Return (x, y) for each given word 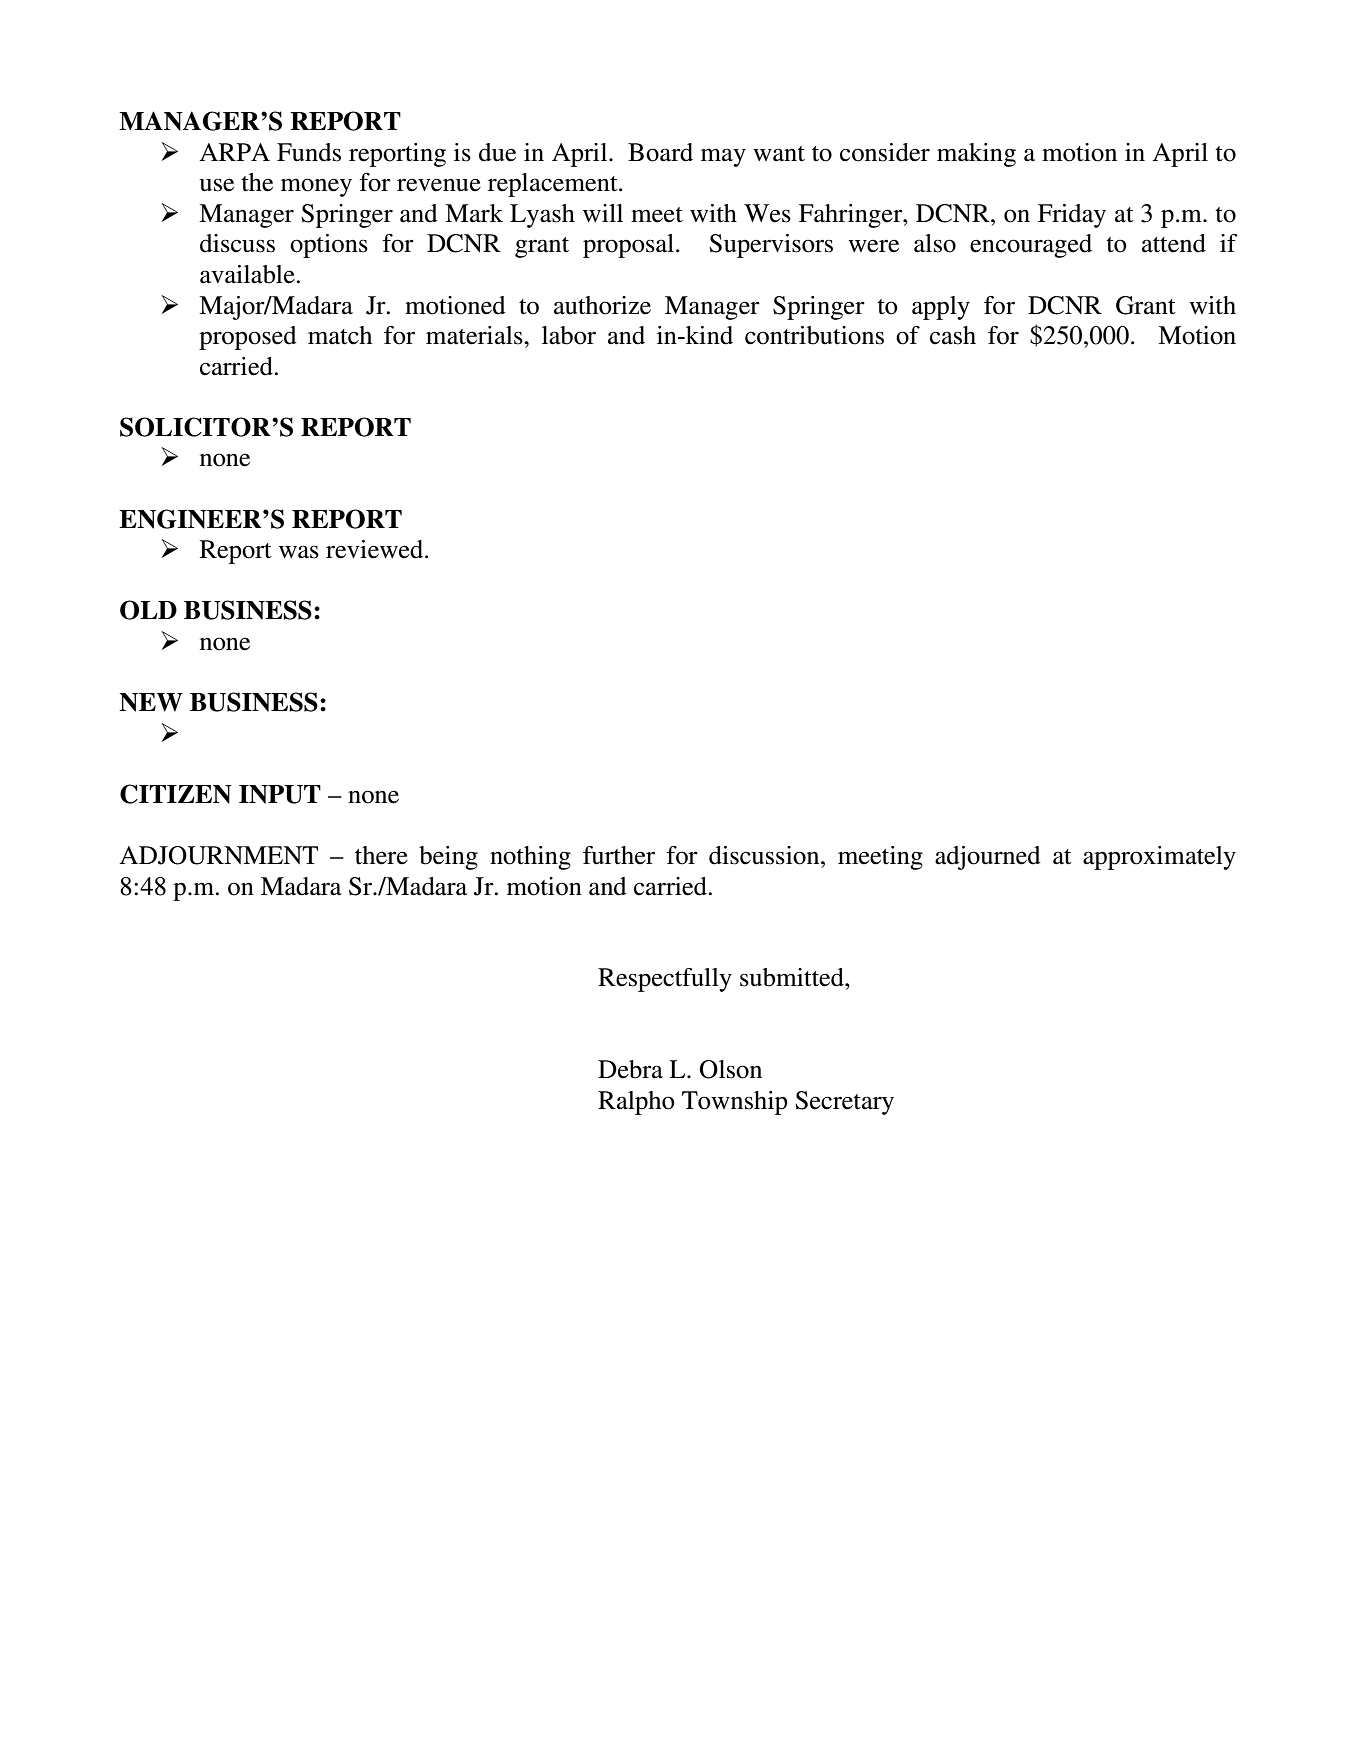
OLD (148, 610)
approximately (1159, 858)
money (316, 187)
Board (660, 152)
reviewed (376, 549)
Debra (630, 1069)
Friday (1072, 216)
